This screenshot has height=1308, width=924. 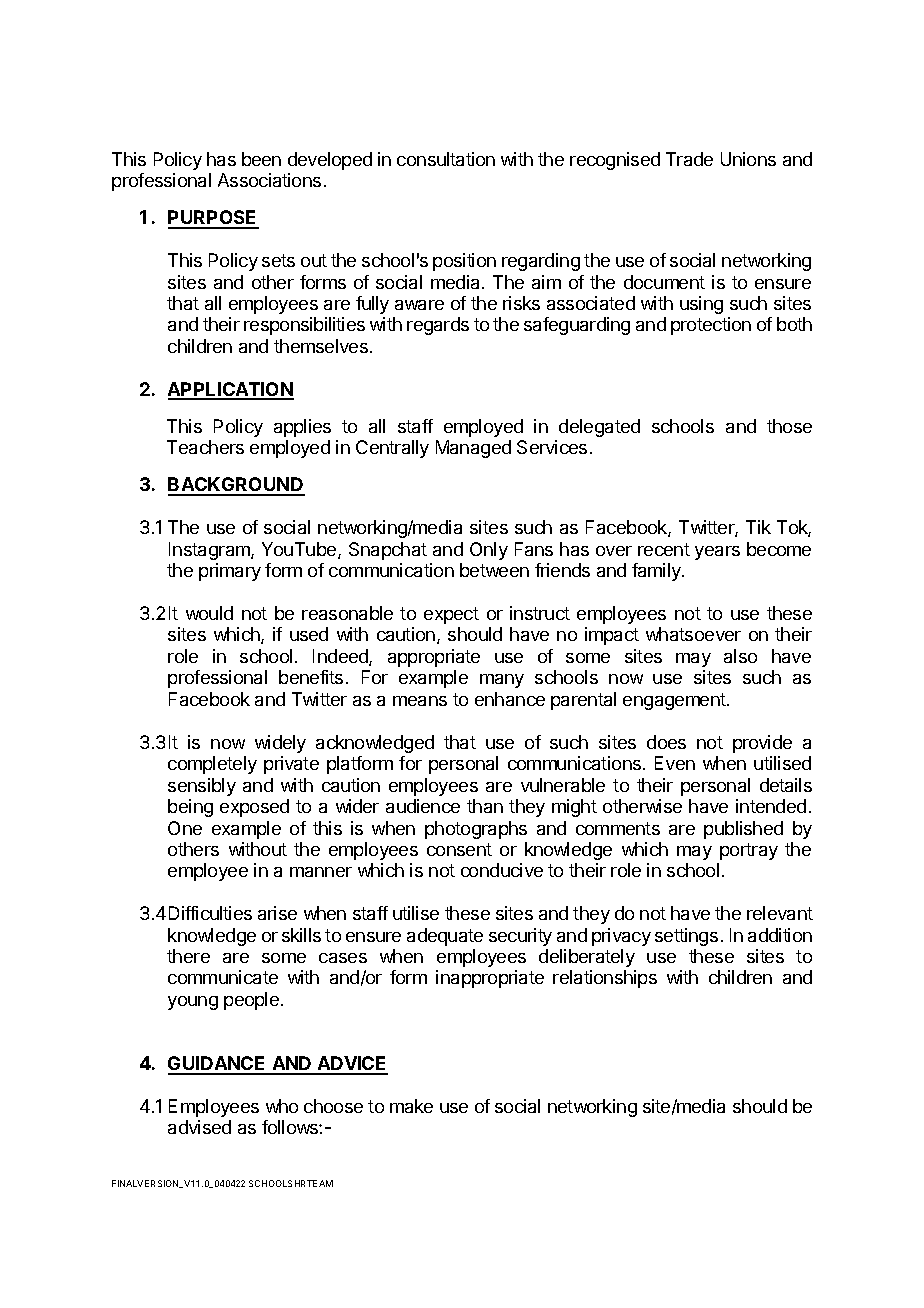 I want to click on years, so click(x=717, y=553).
